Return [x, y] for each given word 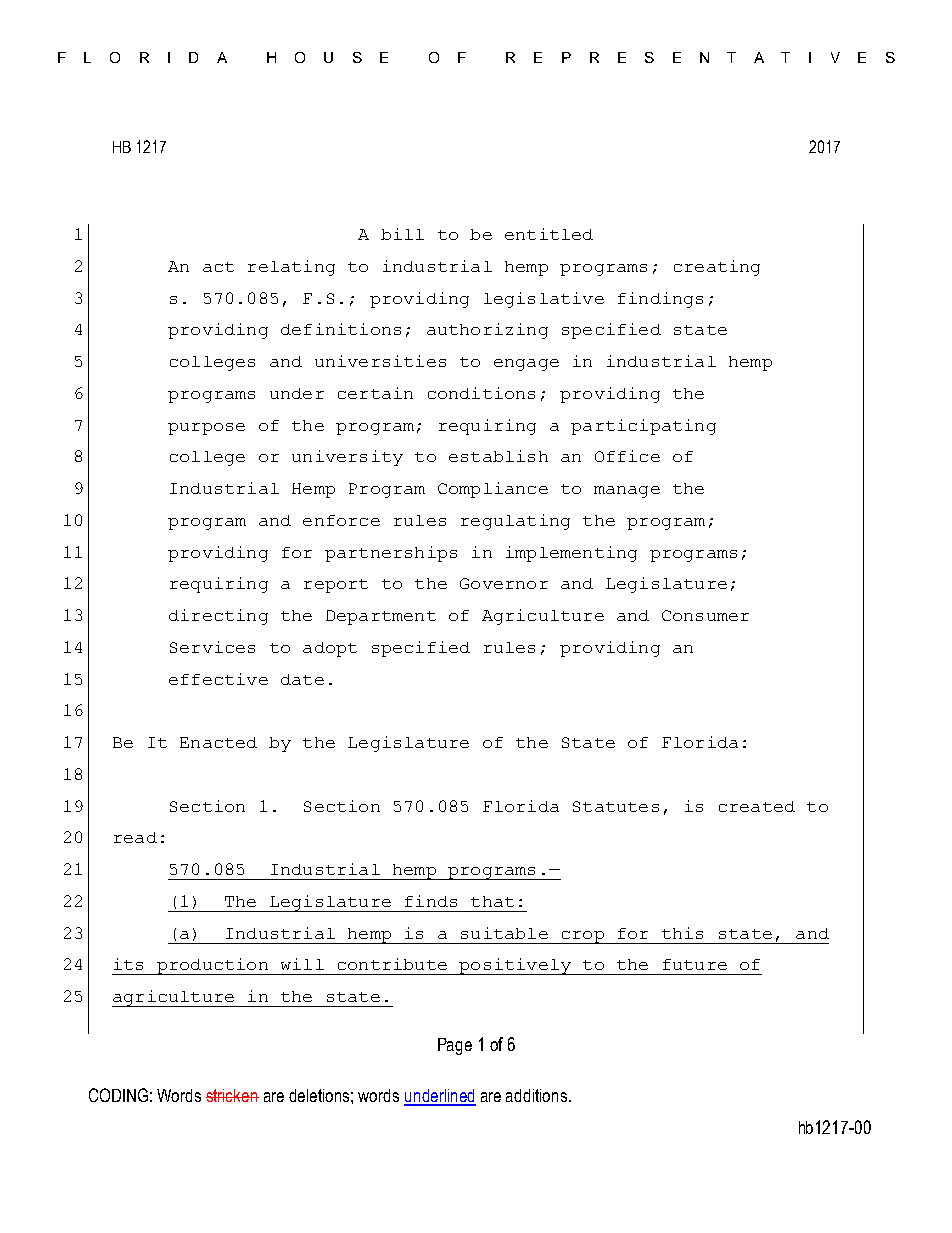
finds [431, 901]
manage [627, 492]
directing [218, 617]
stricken [232, 1095]
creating [717, 268]
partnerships [391, 554]
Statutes [616, 806]
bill [402, 234]
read [135, 837]
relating [291, 268]
